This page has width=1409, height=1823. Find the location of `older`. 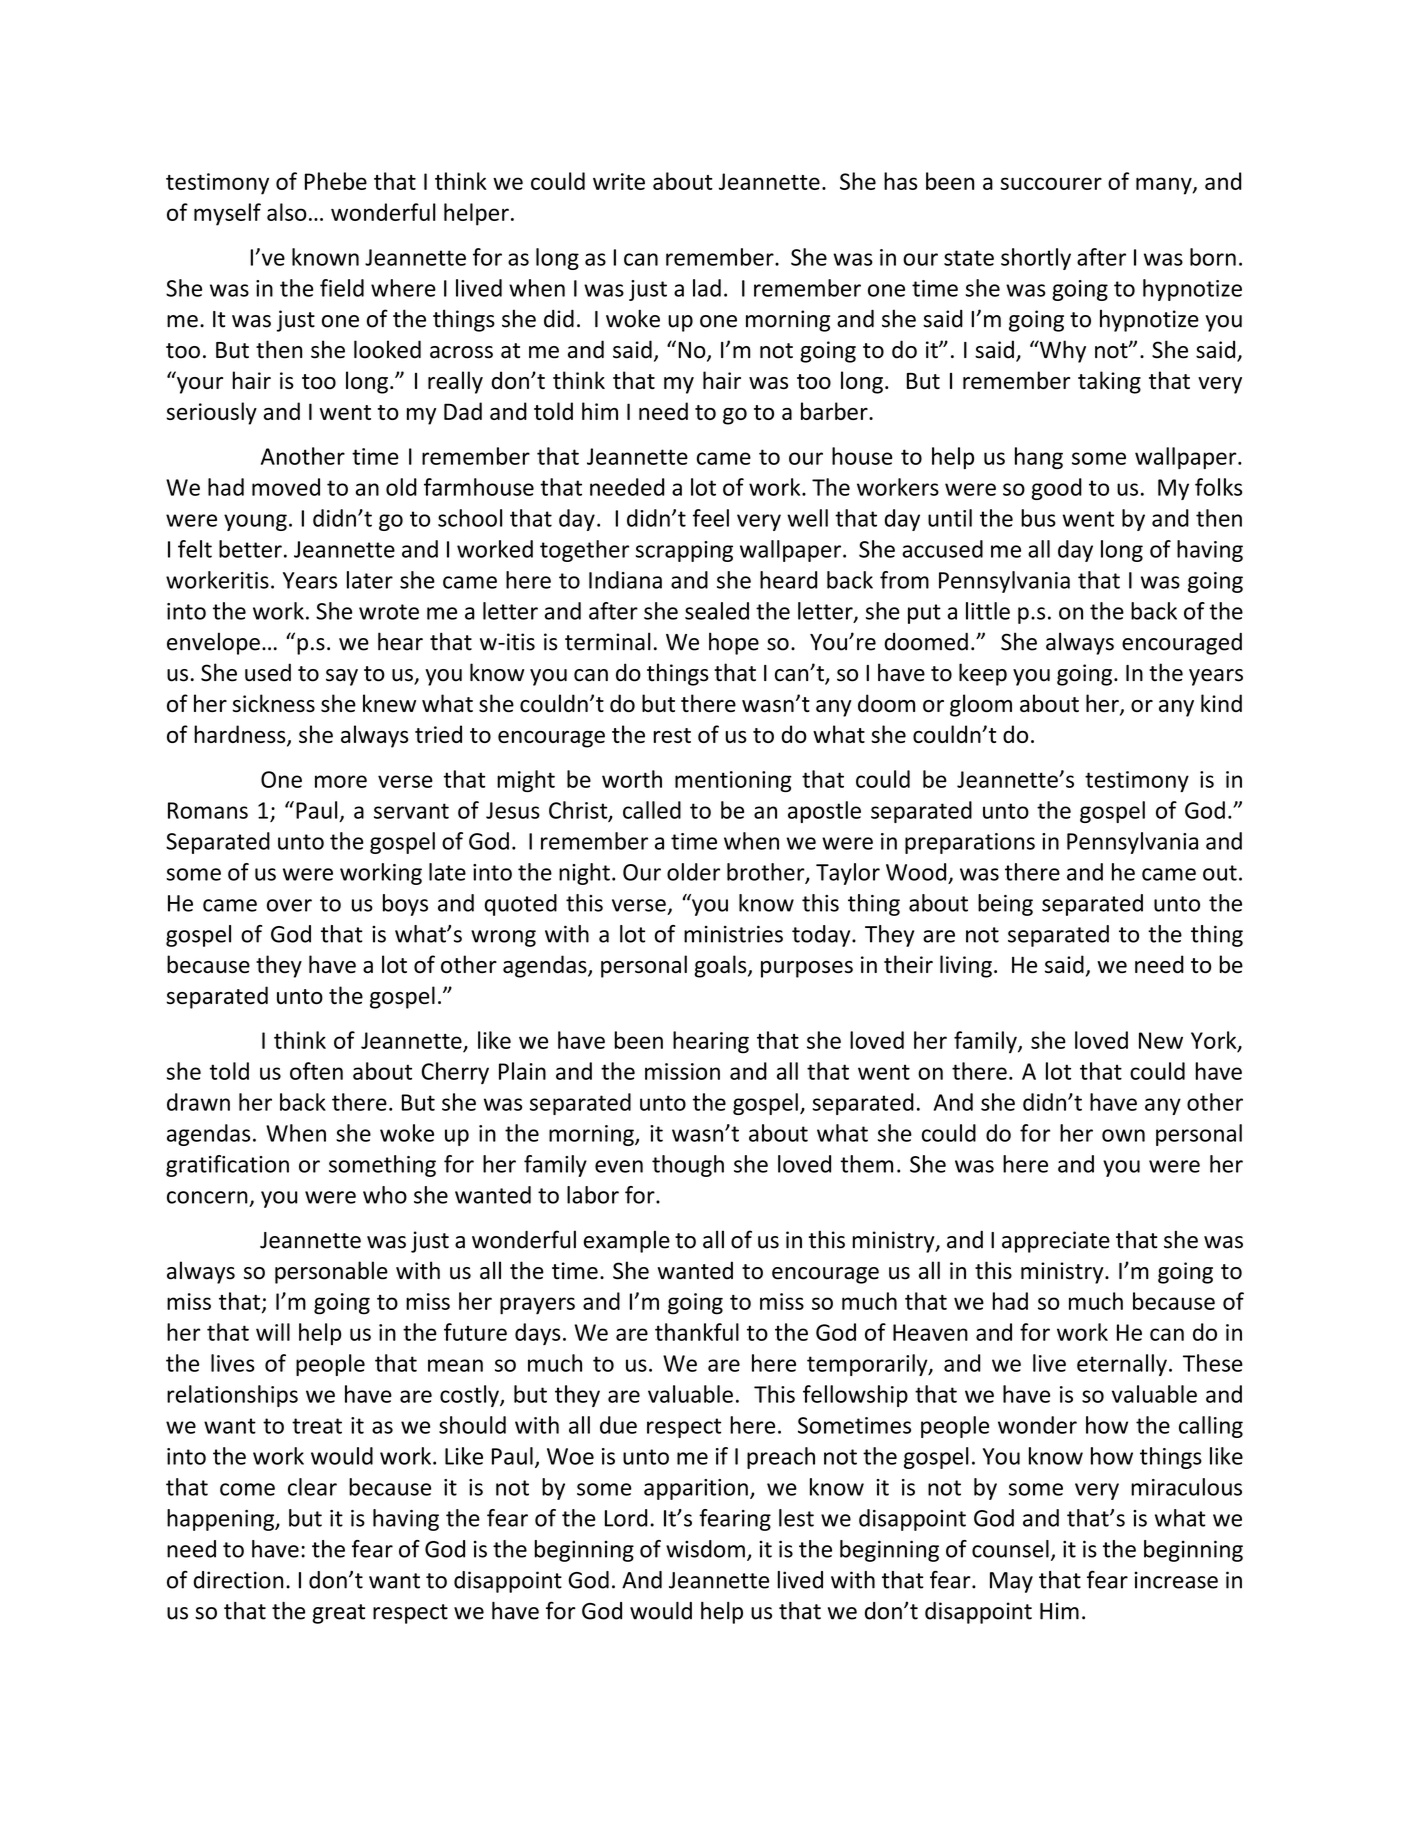

older is located at coordinates (693, 872).
